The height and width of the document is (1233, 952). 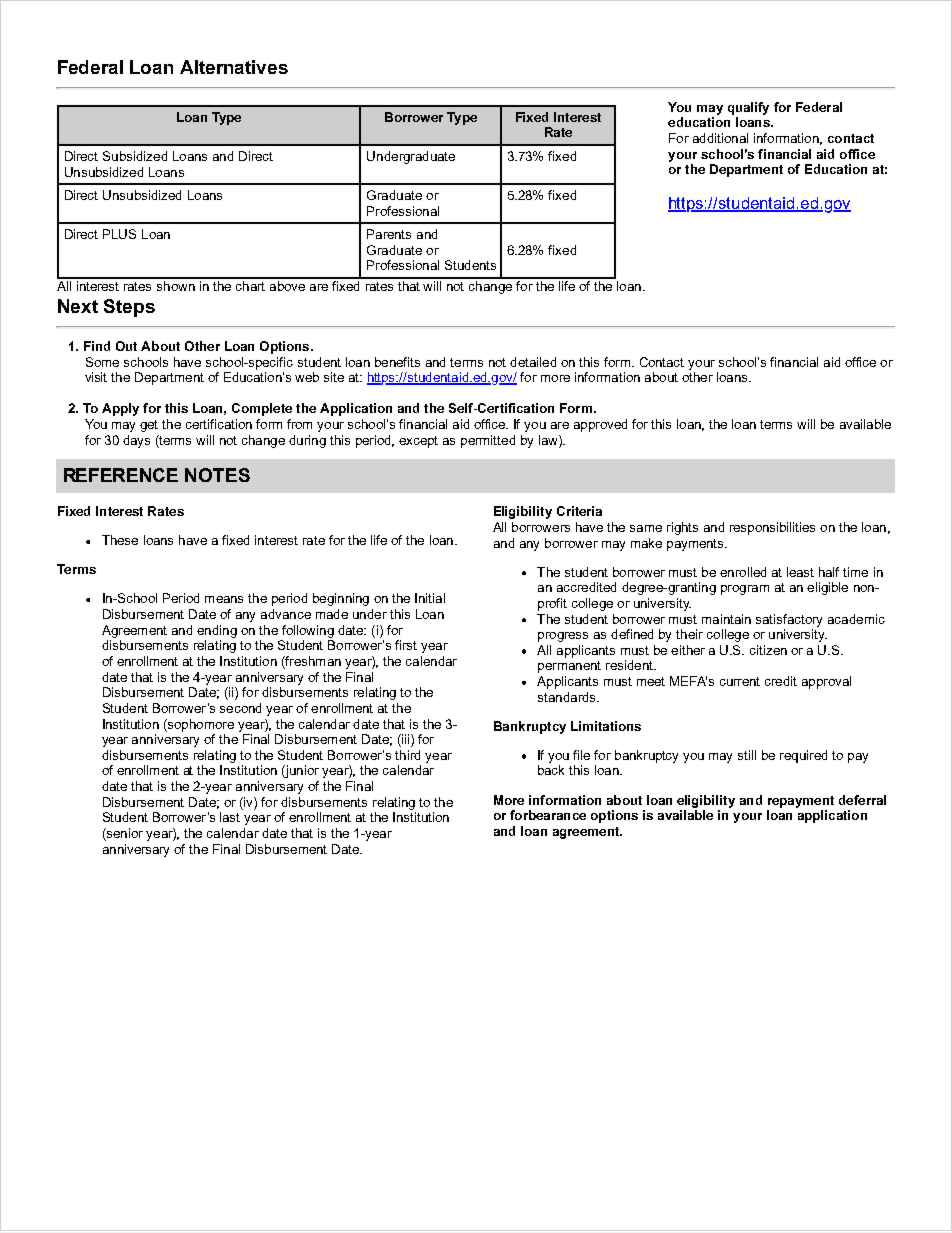 What do you see at coordinates (600, 425) in the document?
I see `approved` at bounding box center [600, 425].
